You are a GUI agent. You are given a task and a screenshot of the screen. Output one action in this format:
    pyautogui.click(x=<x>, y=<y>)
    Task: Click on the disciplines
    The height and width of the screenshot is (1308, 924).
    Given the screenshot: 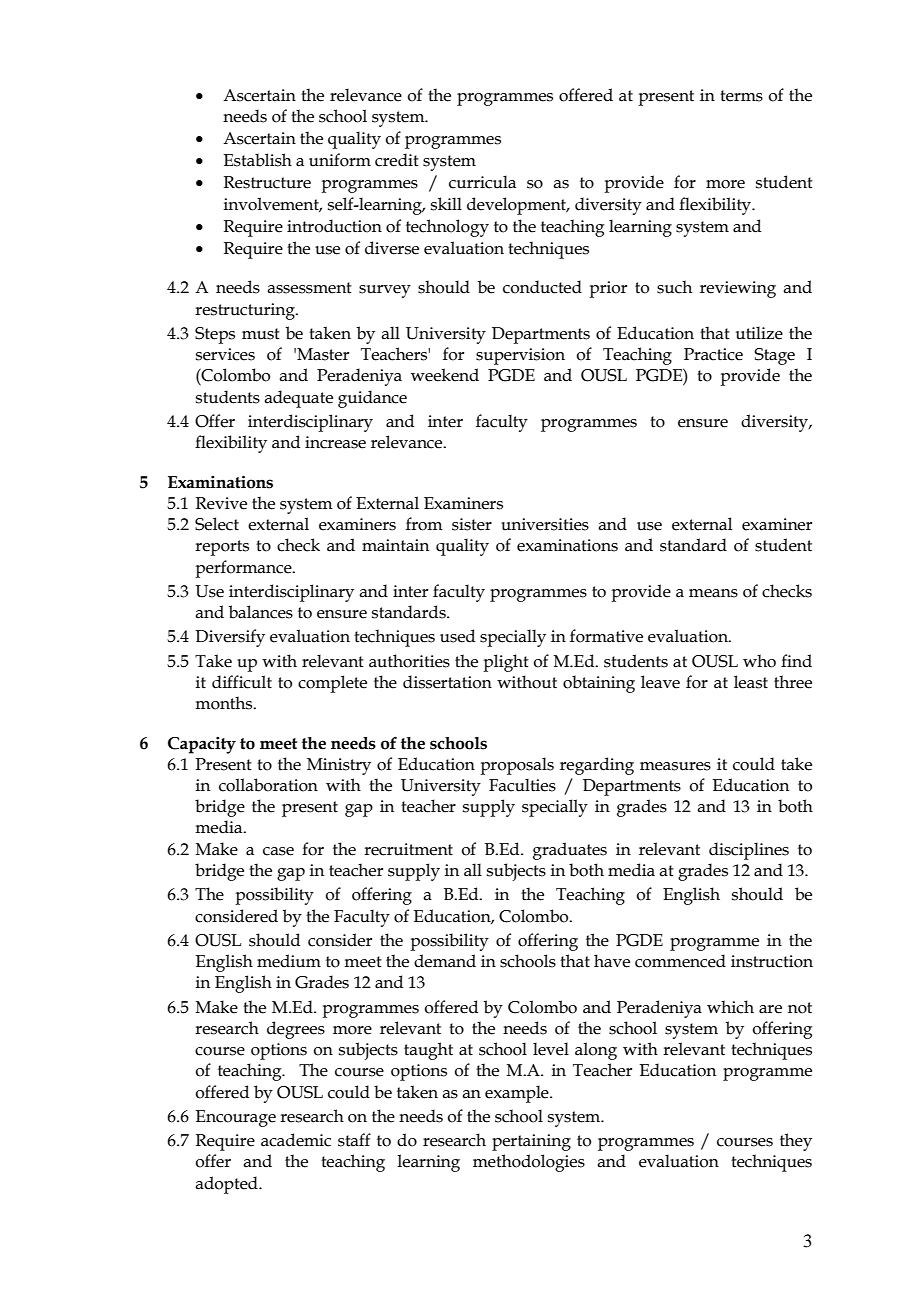 What is the action you would take?
    pyautogui.click(x=749, y=851)
